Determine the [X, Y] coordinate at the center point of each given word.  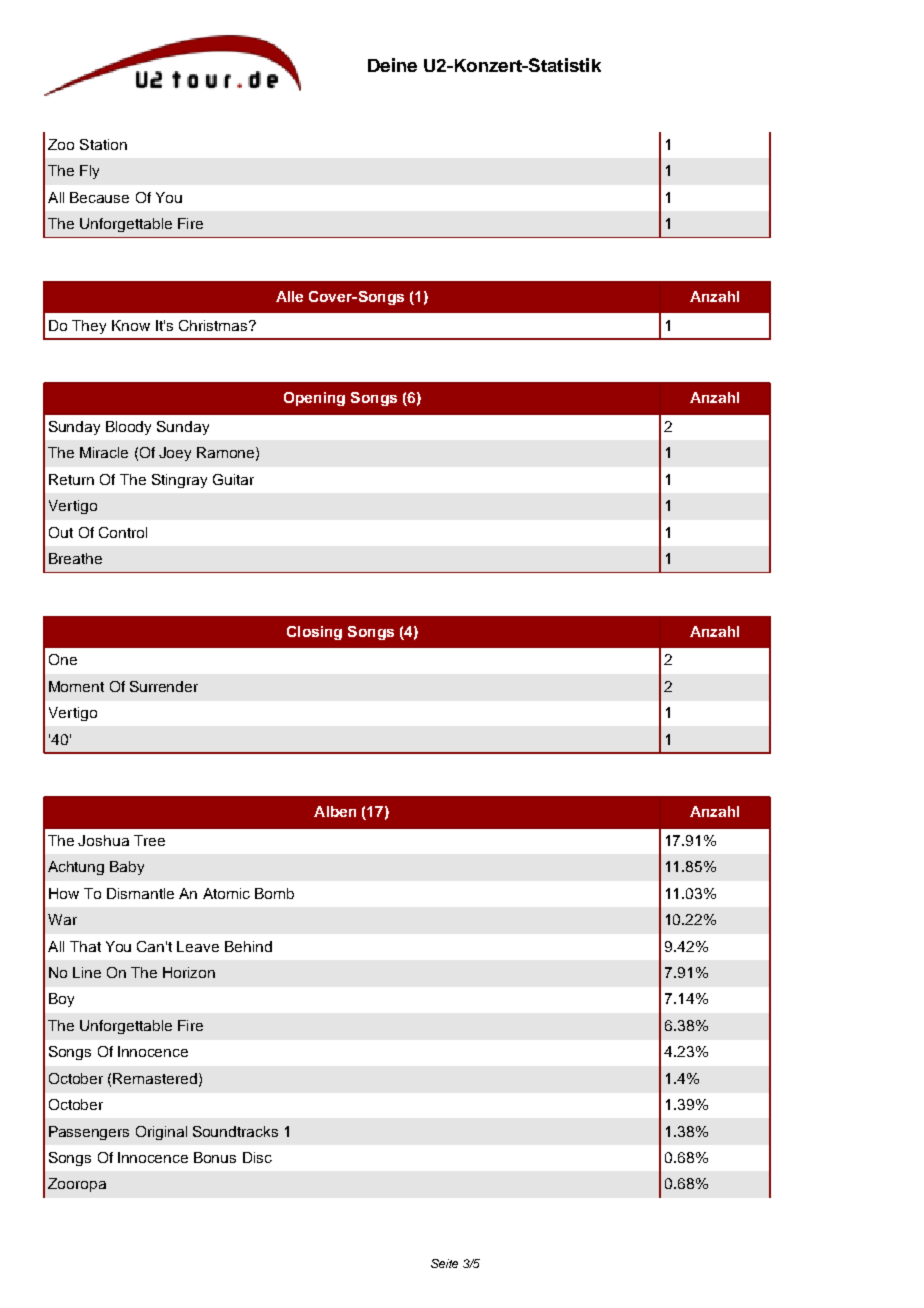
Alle [289, 296]
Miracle [104, 452]
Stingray [179, 481]
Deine [392, 65]
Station [103, 144]
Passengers [89, 1133]
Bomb [274, 893]
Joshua [103, 840]
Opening [314, 399]
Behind [248, 946]
